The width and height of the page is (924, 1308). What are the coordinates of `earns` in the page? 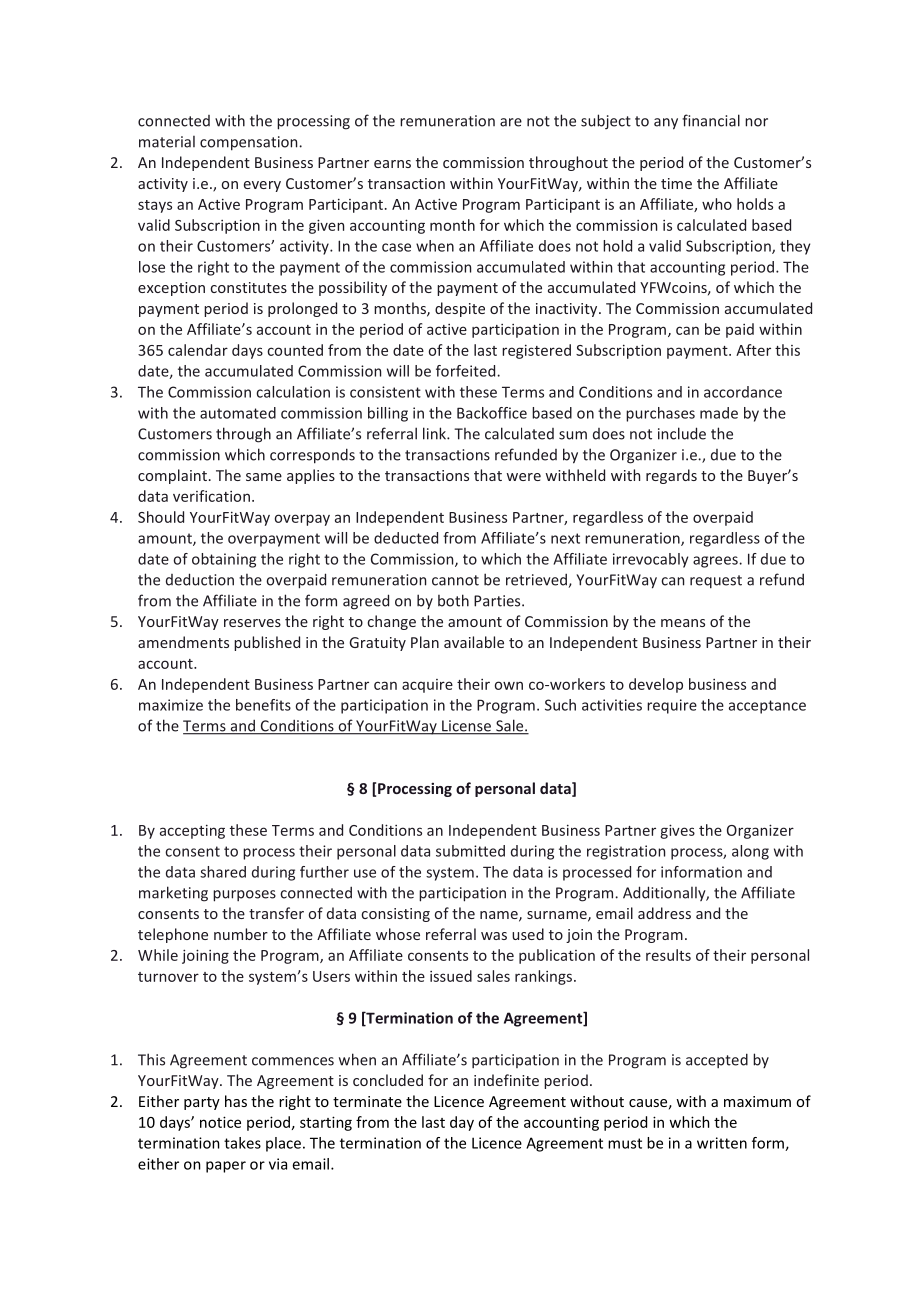 It's located at (392, 164).
